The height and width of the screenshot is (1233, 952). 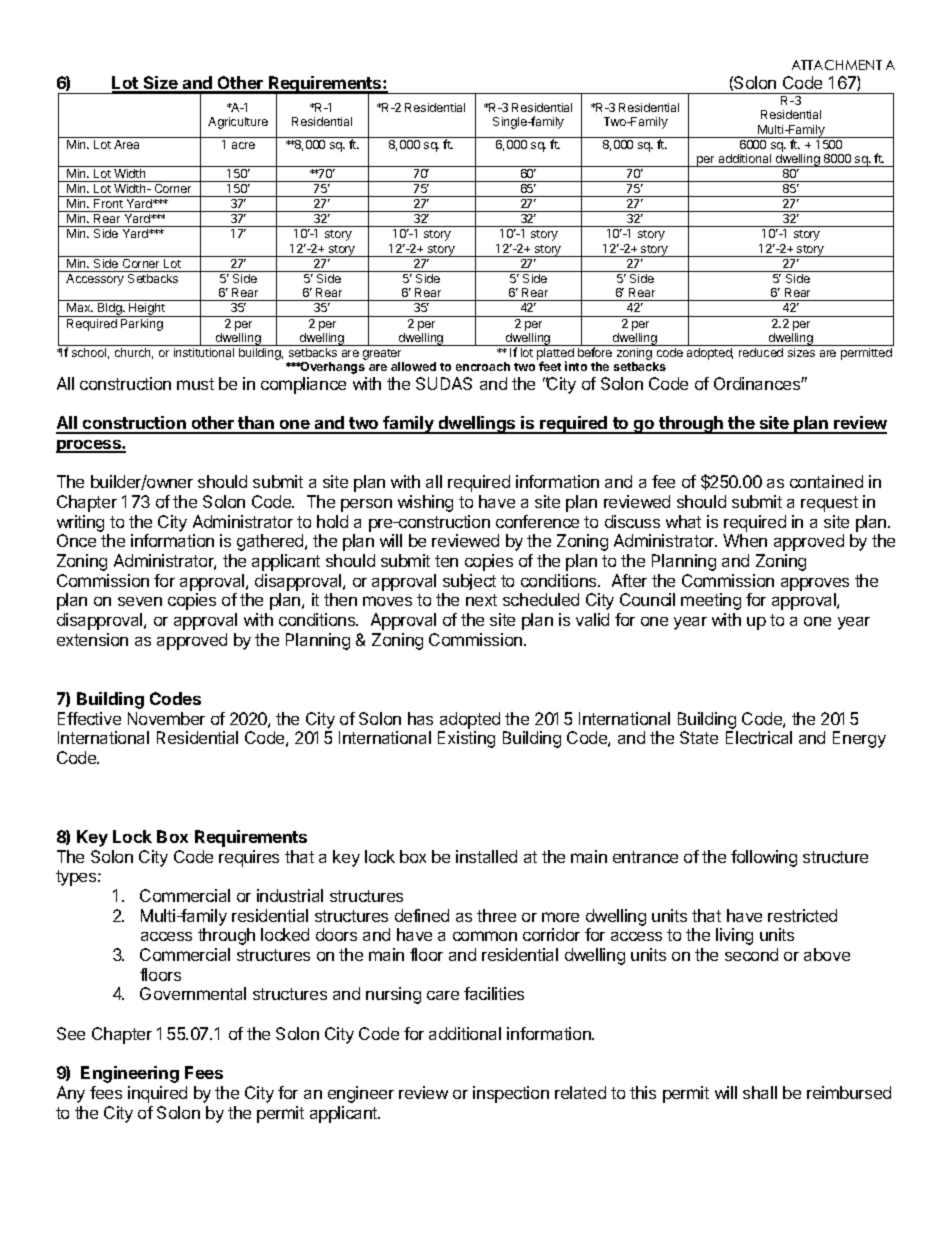 What do you see at coordinates (469, 582) in the screenshot?
I see `subject` at bounding box center [469, 582].
